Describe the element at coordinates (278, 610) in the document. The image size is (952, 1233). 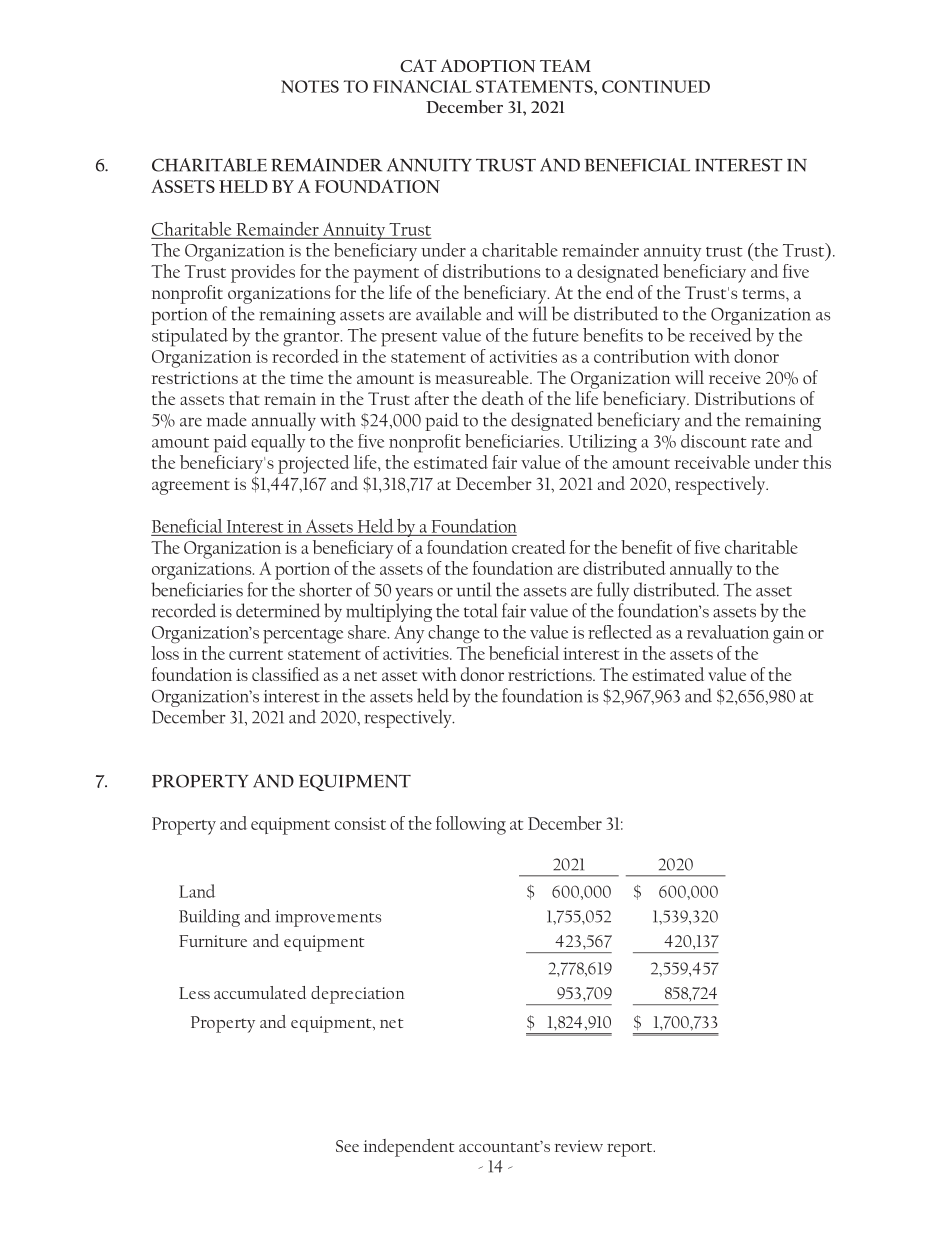
I see `determined` at that location.
